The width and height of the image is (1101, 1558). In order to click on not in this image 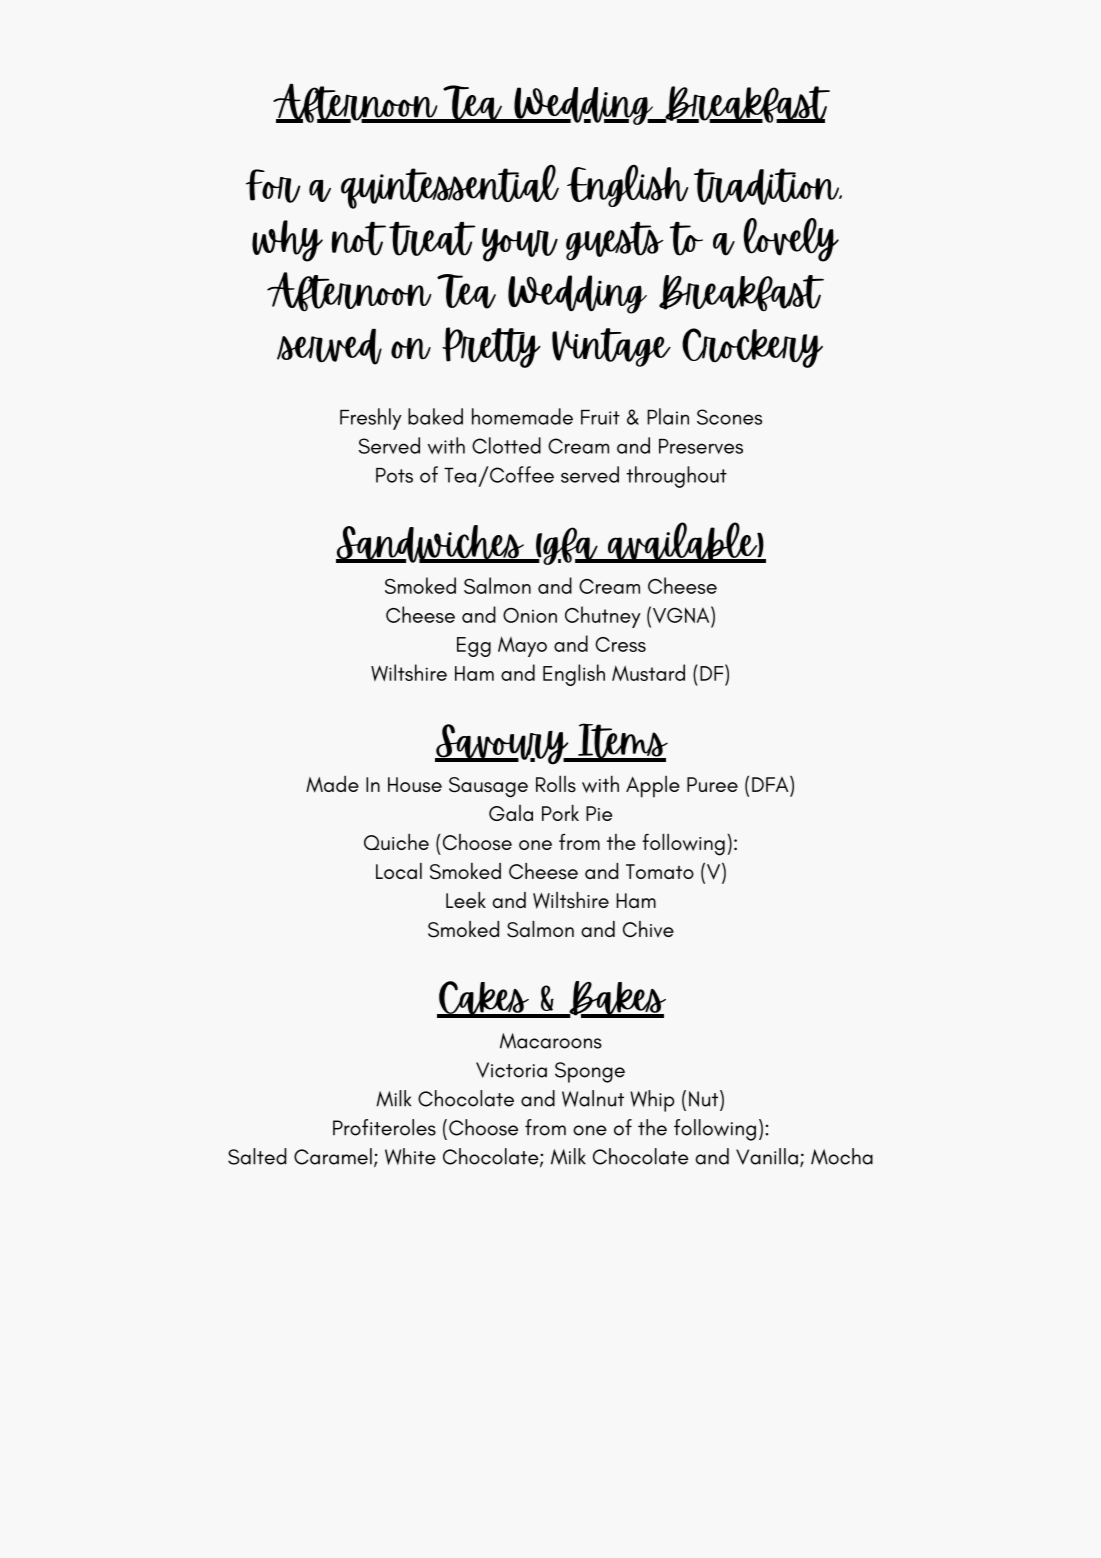, I will do `click(358, 239)`.
